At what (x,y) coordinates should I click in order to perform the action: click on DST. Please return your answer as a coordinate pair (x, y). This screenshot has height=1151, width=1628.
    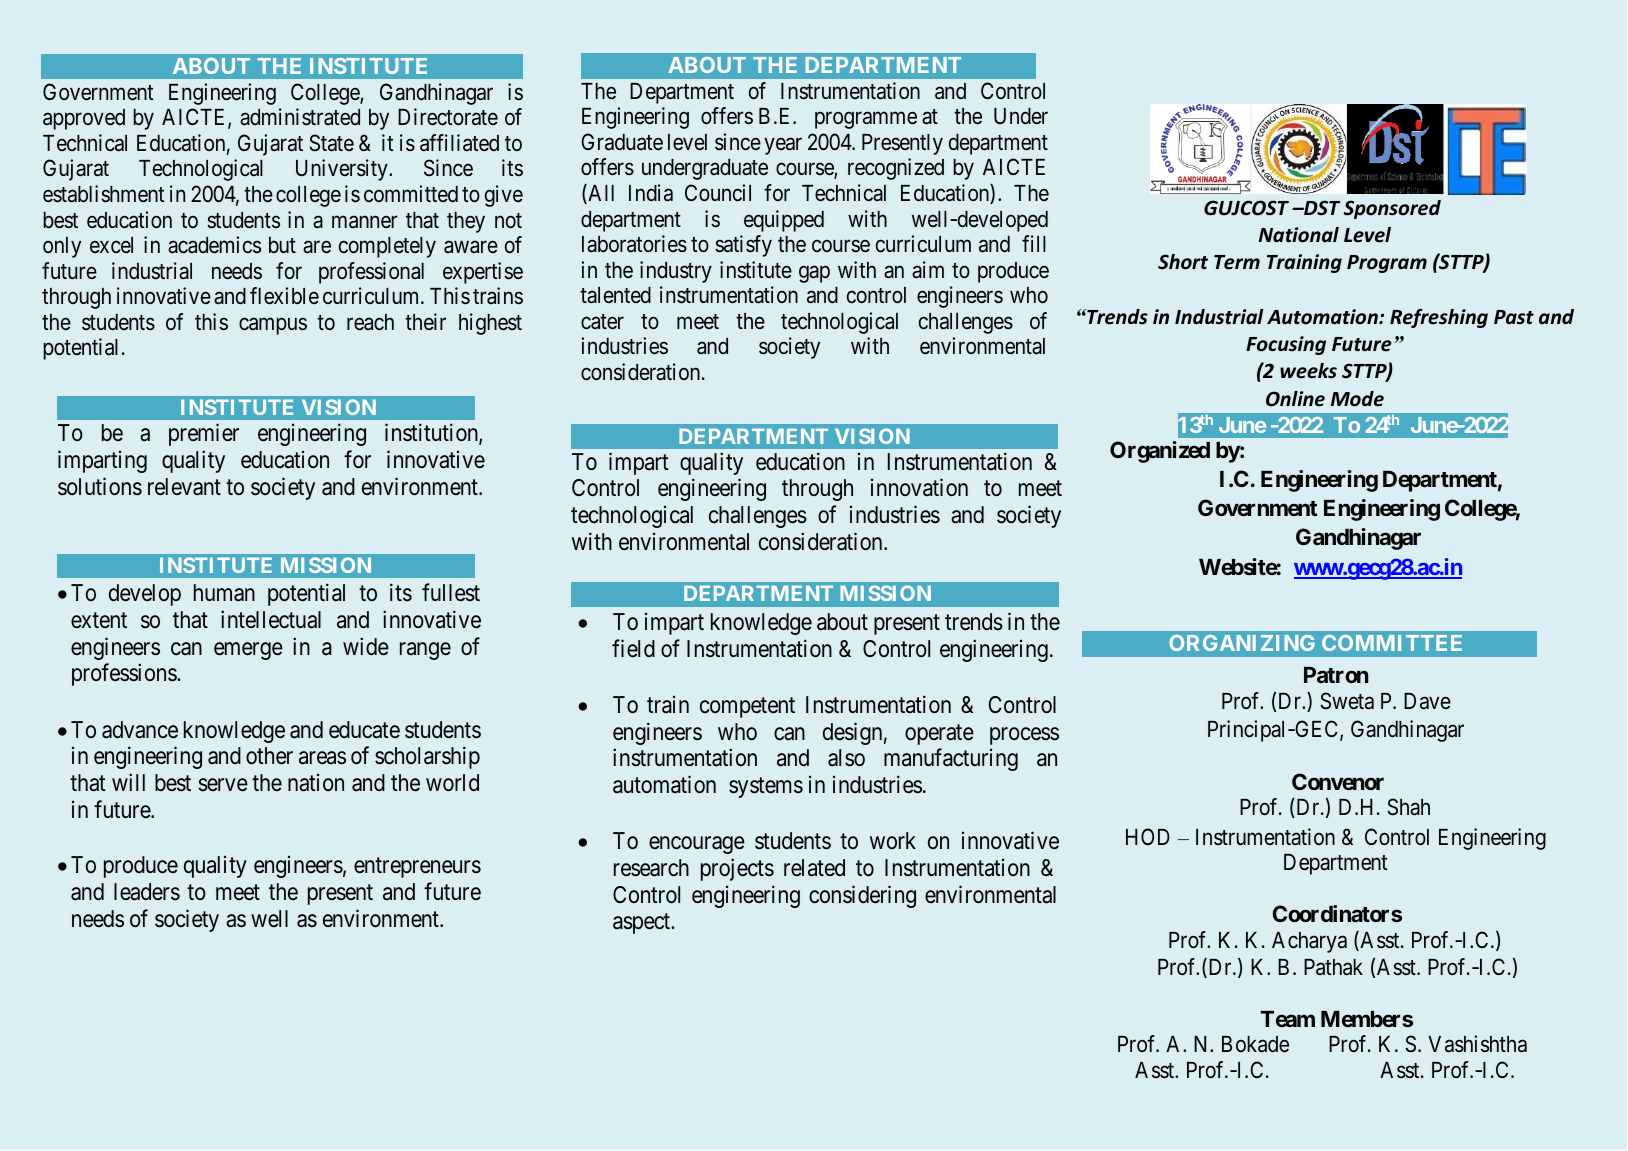
    Looking at the image, I should click on (1321, 208).
